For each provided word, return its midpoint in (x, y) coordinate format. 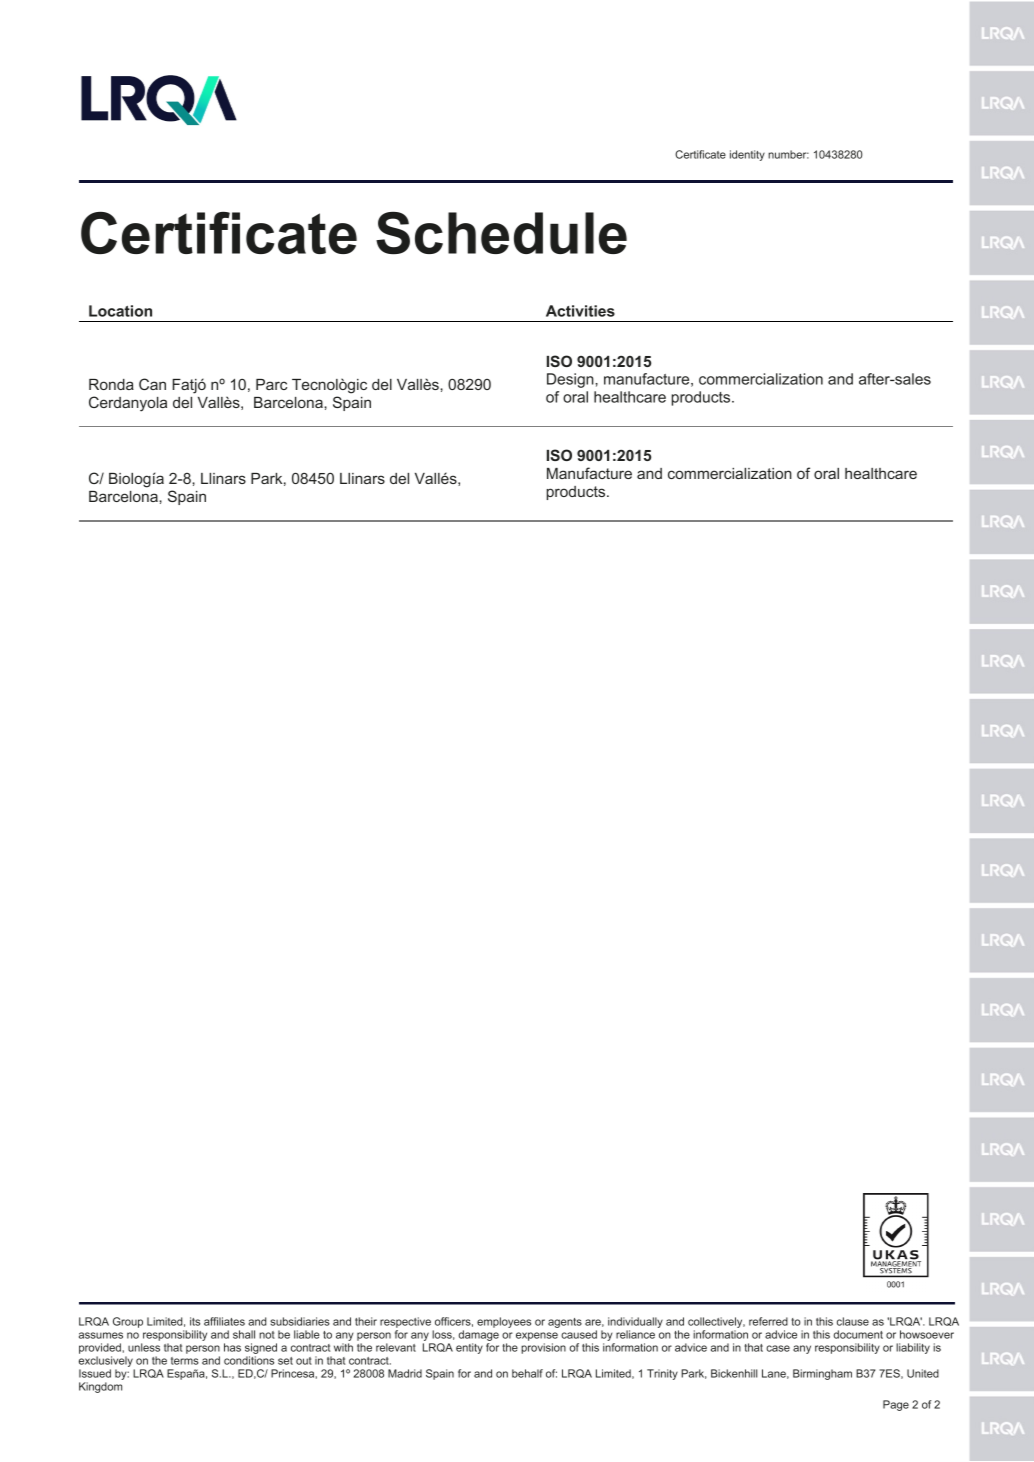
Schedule (501, 233)
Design (571, 380)
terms (185, 1361)
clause (853, 1321)
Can (152, 384)
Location (120, 311)
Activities (580, 311)
